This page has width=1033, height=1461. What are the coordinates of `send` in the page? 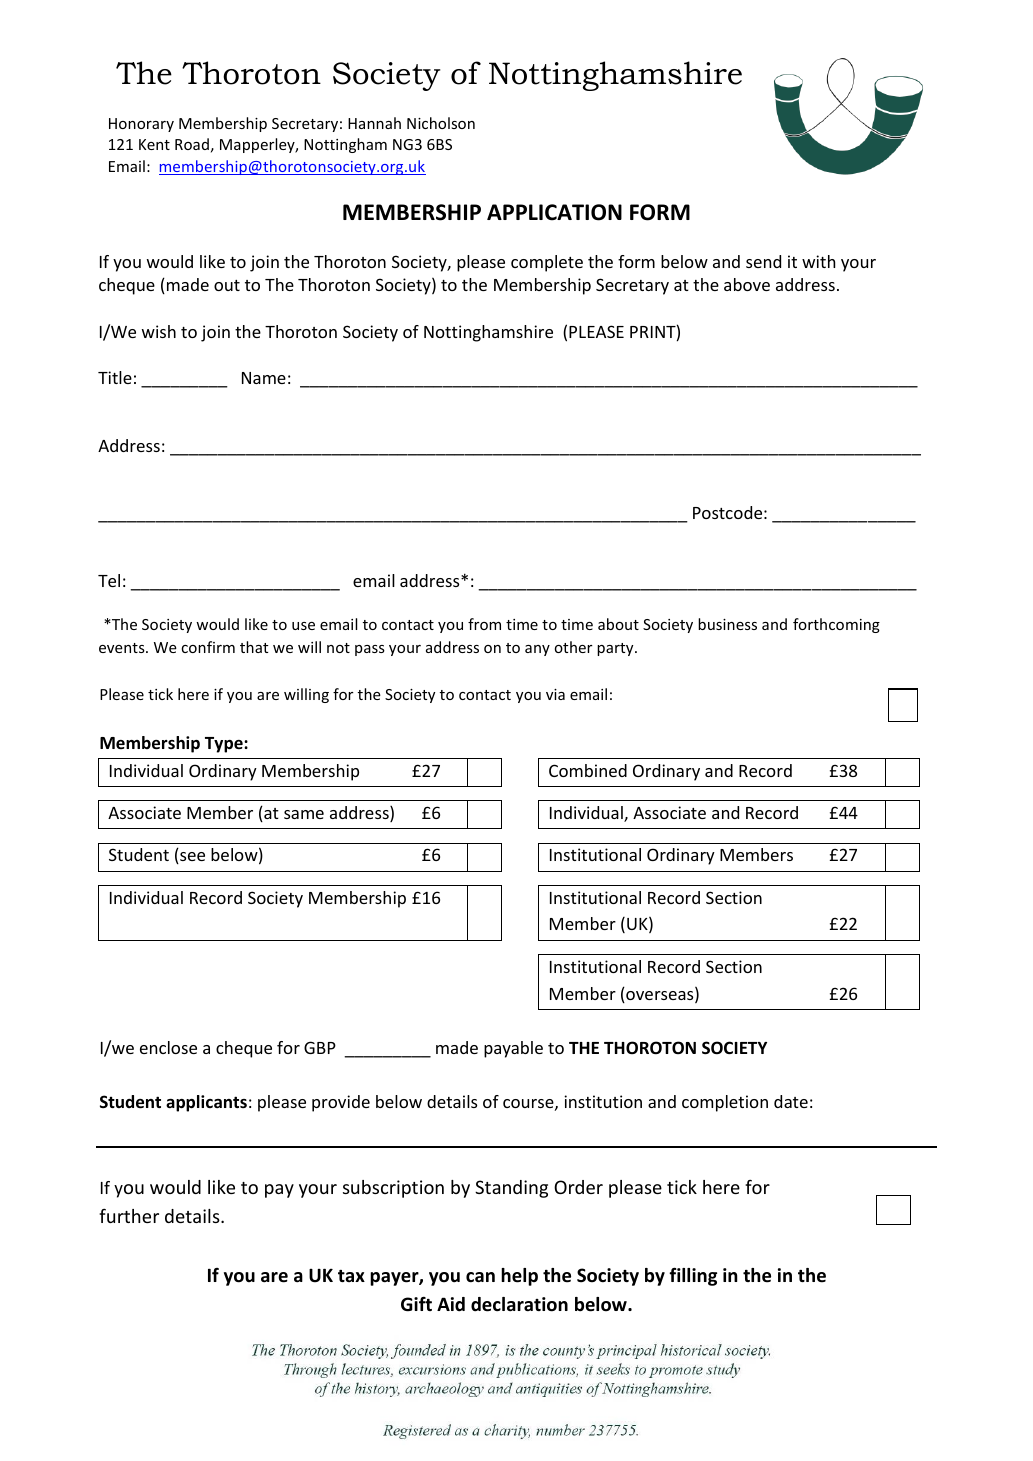 It's located at (763, 261).
